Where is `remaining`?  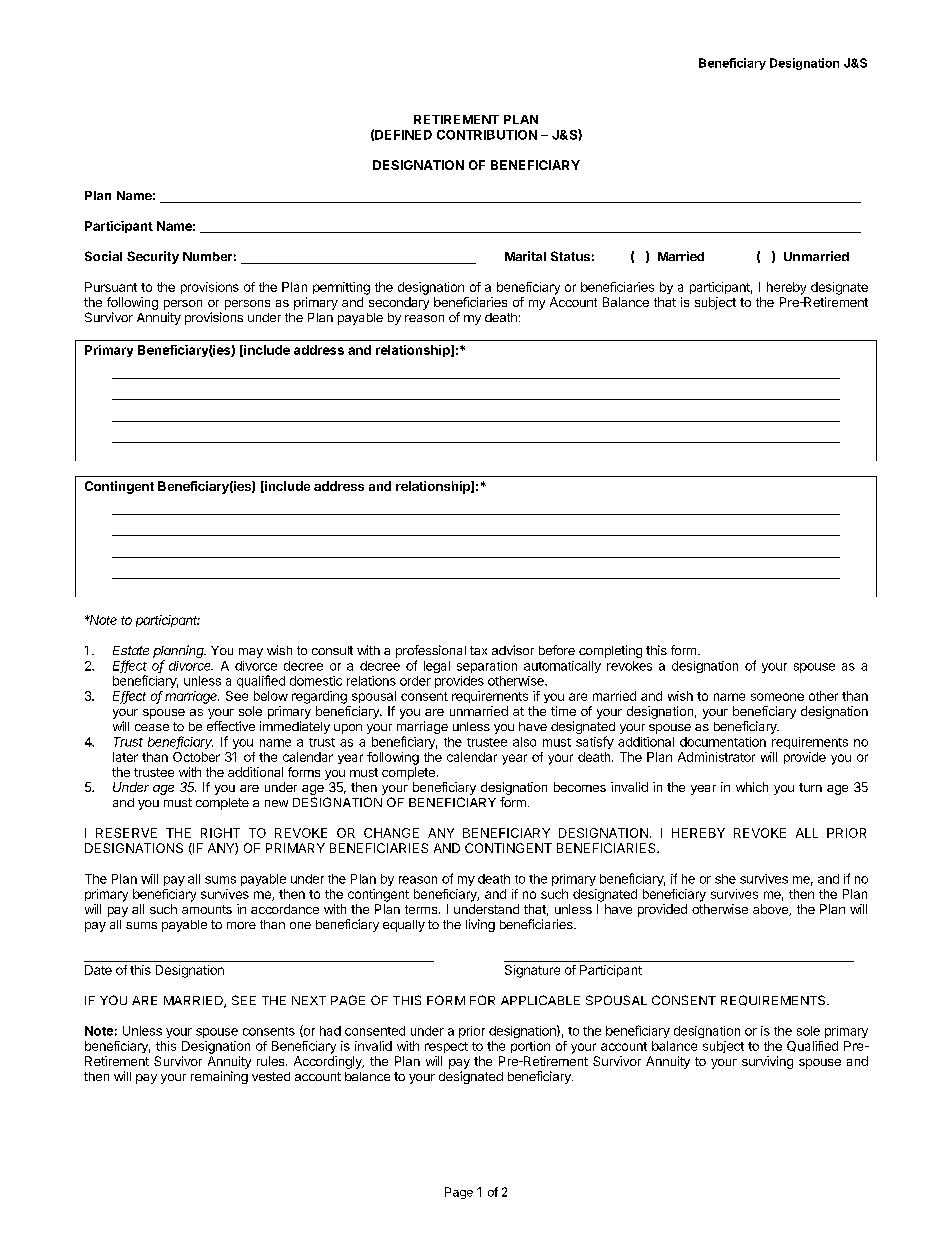 remaining is located at coordinates (219, 1077).
